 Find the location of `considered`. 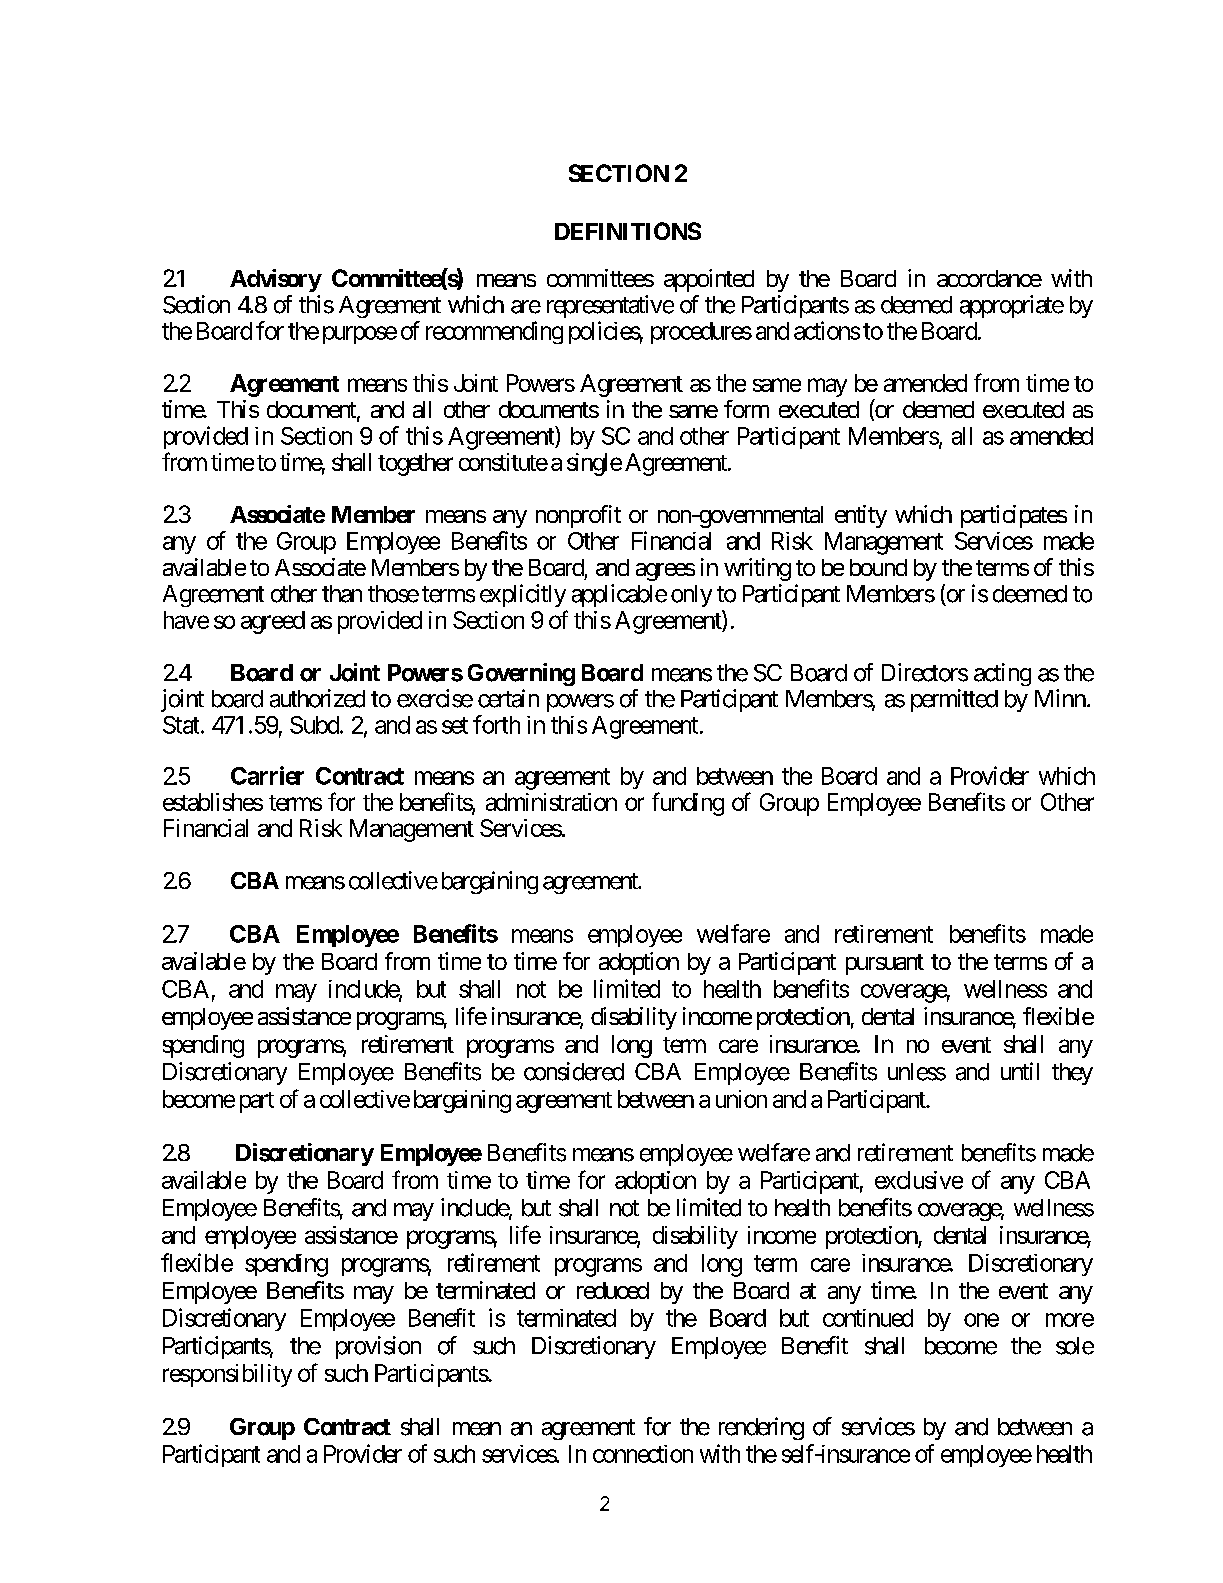

considered is located at coordinates (574, 1071).
